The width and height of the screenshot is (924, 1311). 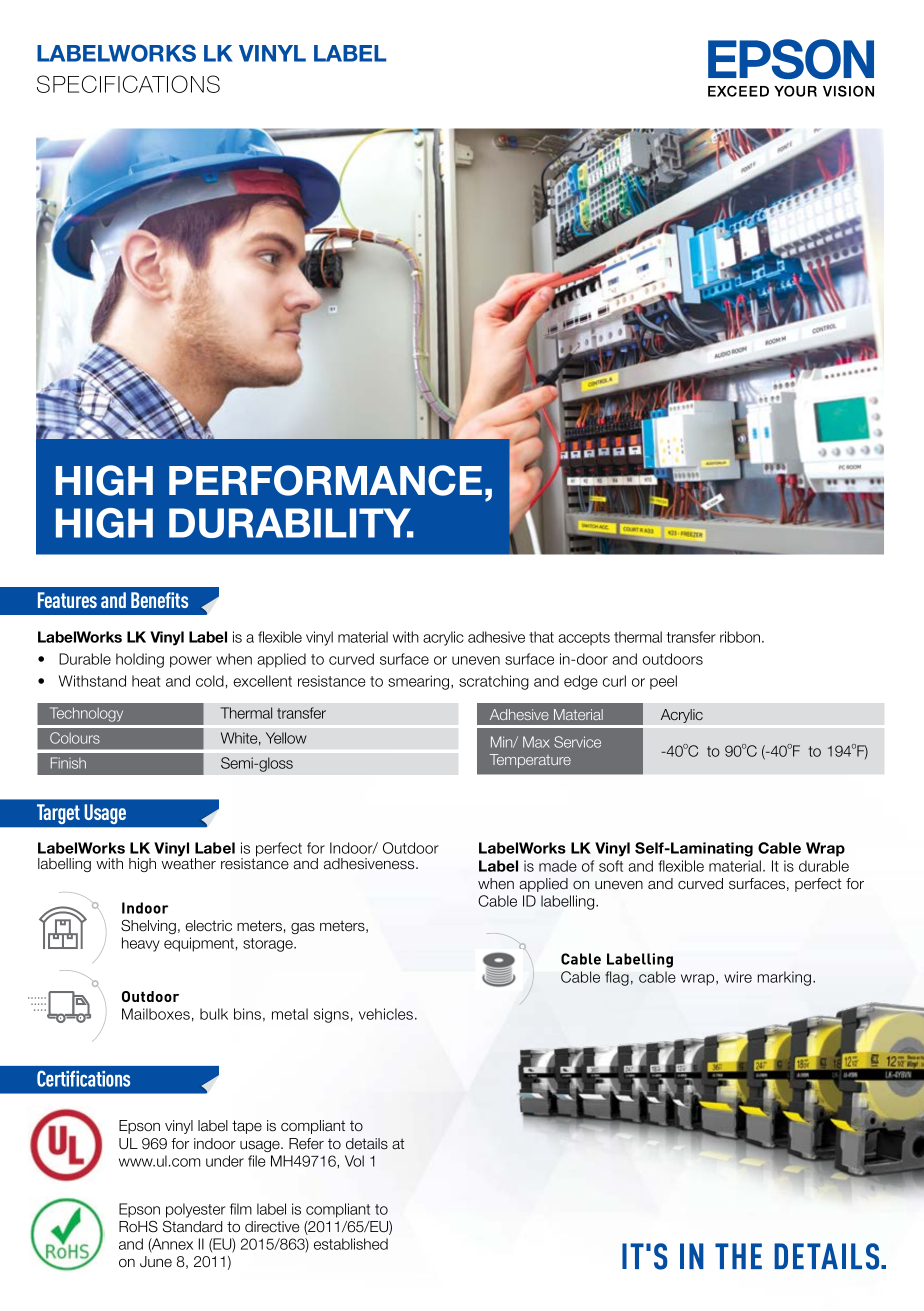 I want to click on Benefits, so click(x=159, y=600).
